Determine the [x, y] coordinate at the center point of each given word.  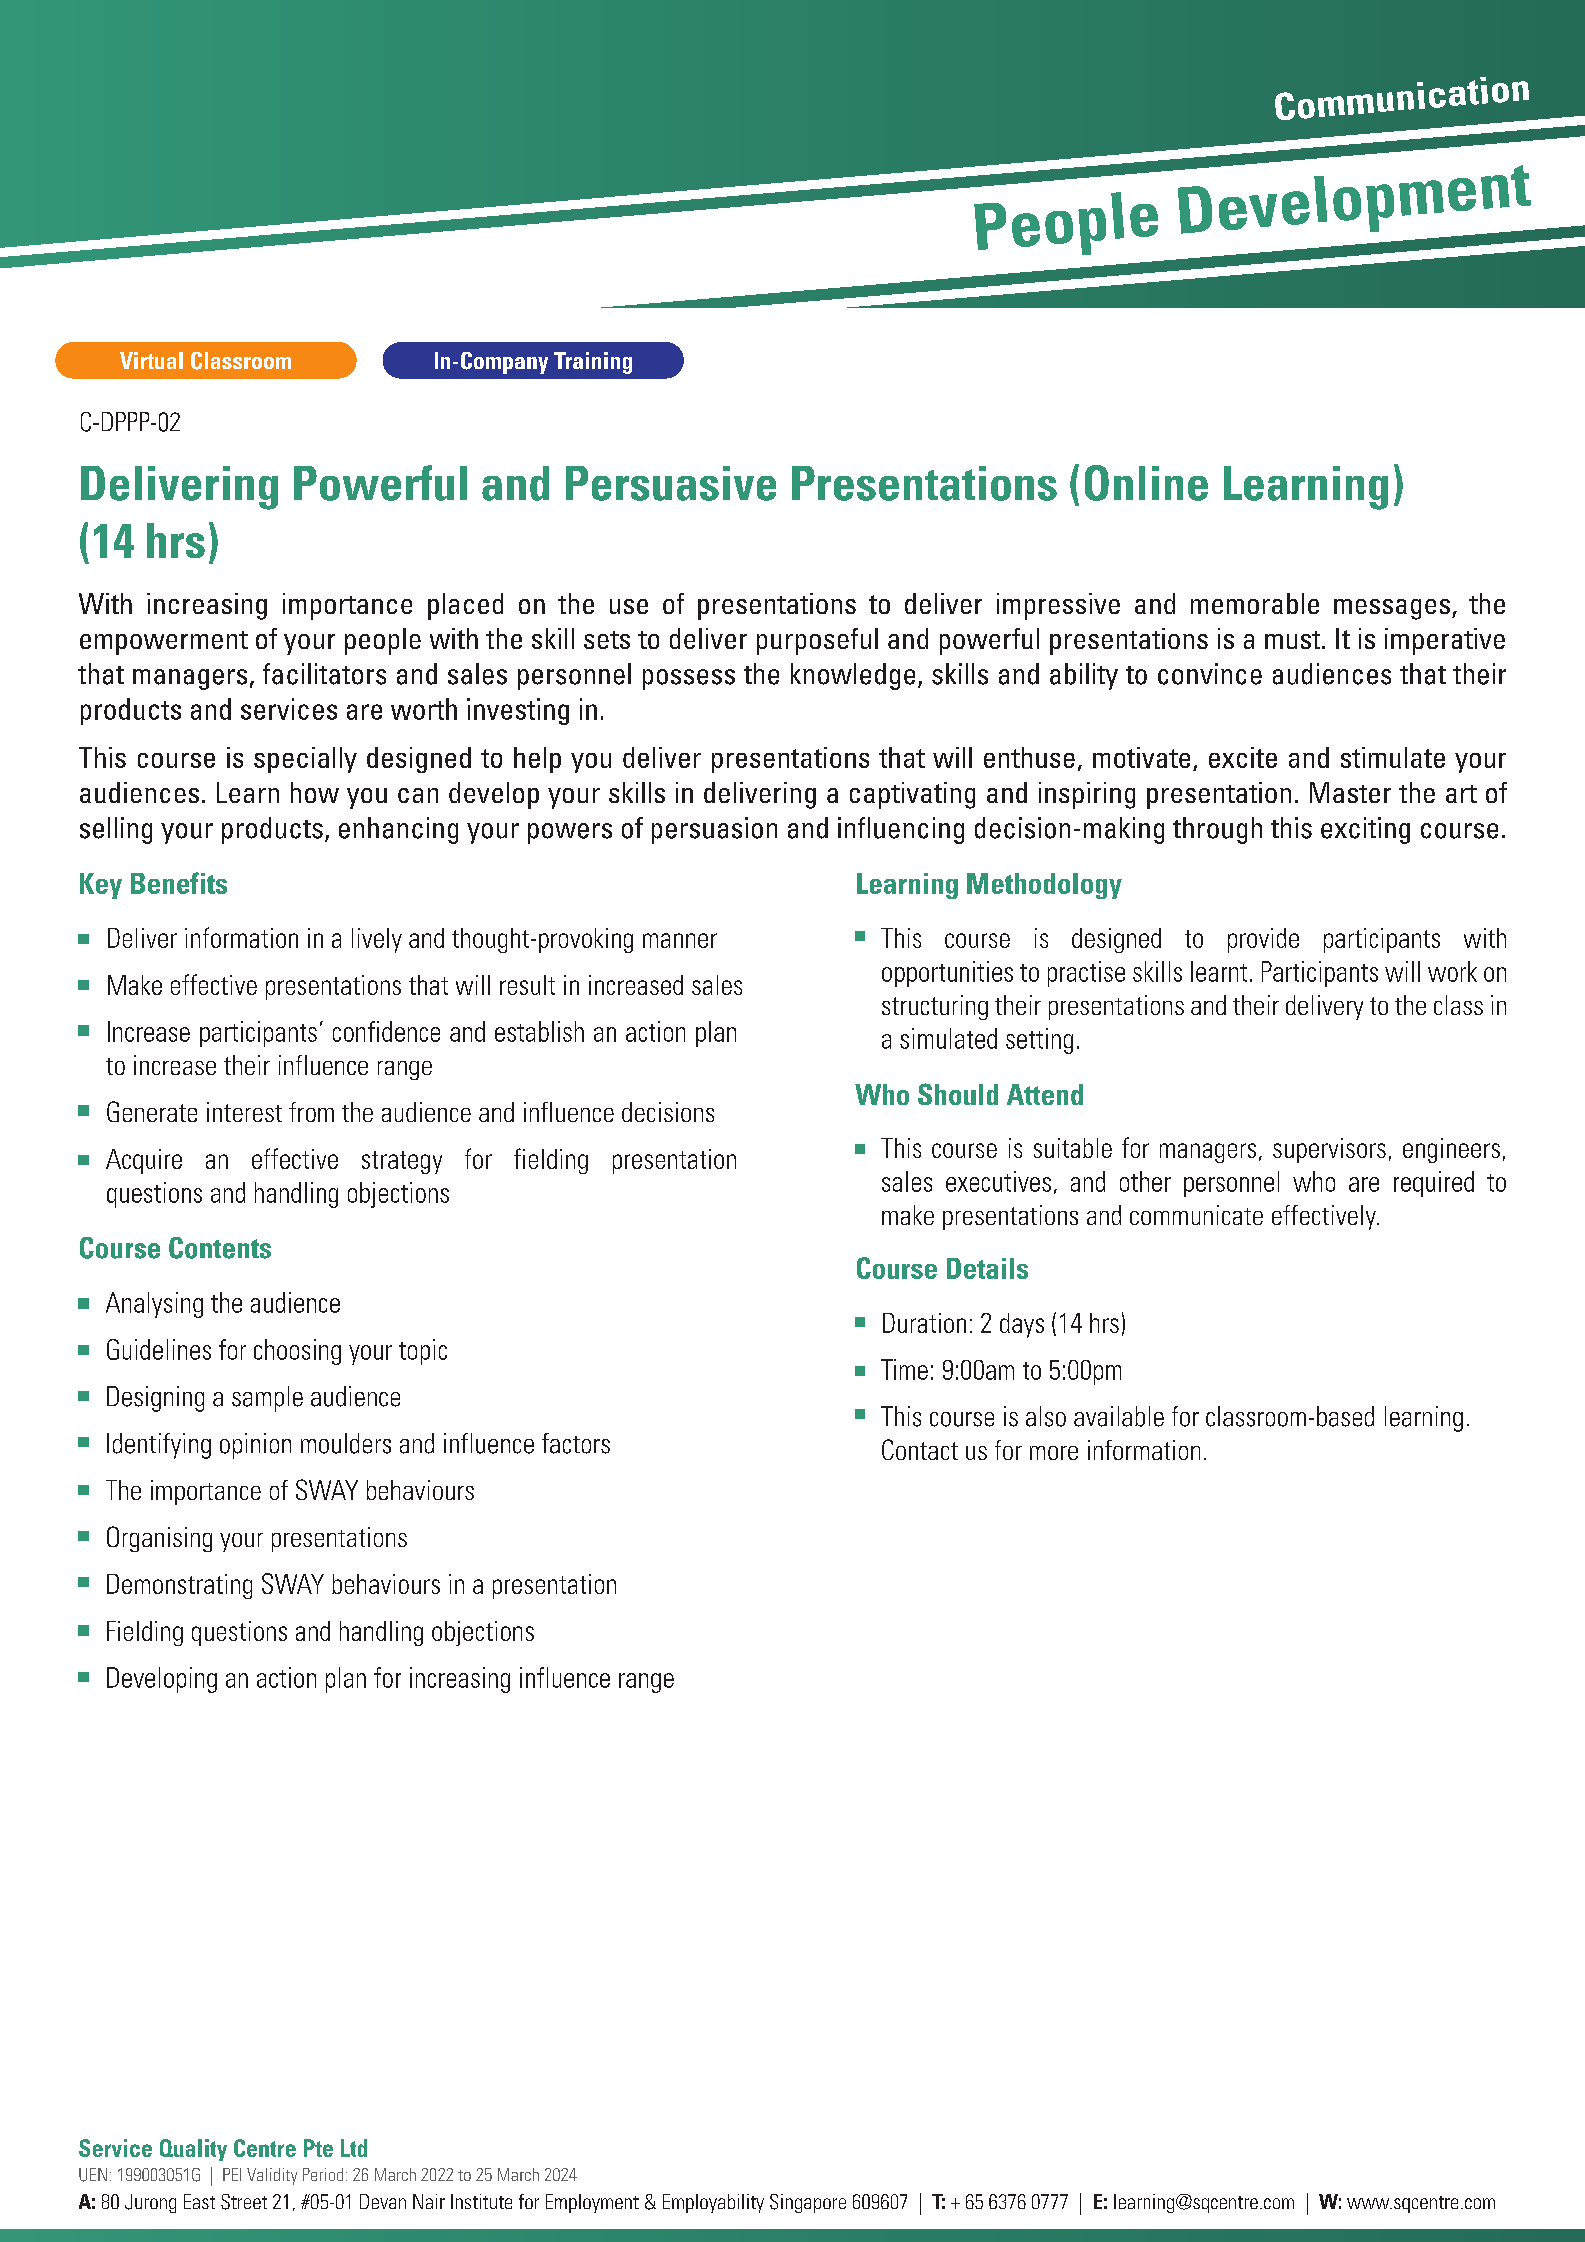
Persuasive [671, 483]
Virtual [151, 360]
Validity [272, 2176]
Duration [924, 1323]
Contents [220, 1248]
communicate [1196, 1215]
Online [1146, 483]
